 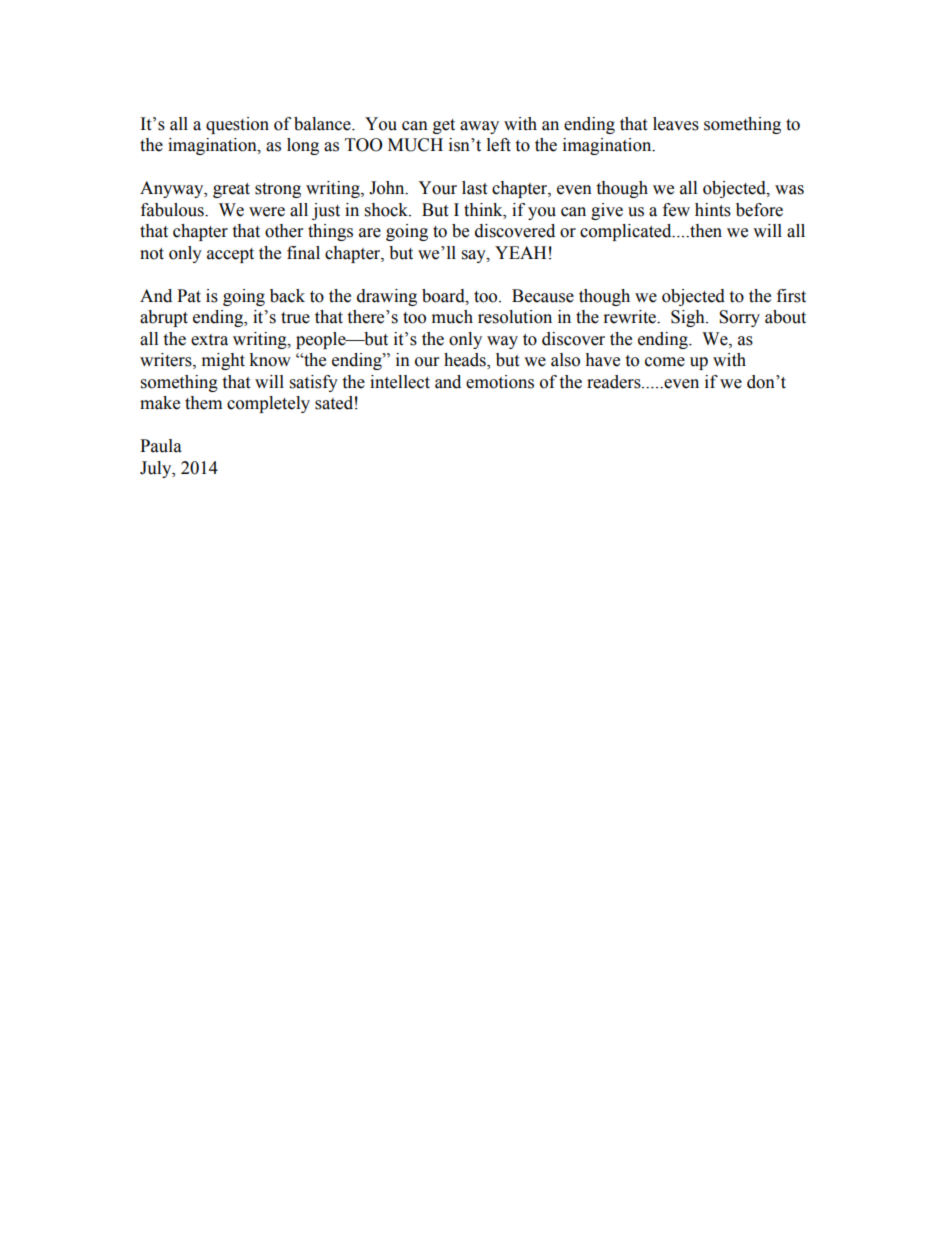 What do you see at coordinates (500, 382) in the document?
I see `emotions` at bounding box center [500, 382].
